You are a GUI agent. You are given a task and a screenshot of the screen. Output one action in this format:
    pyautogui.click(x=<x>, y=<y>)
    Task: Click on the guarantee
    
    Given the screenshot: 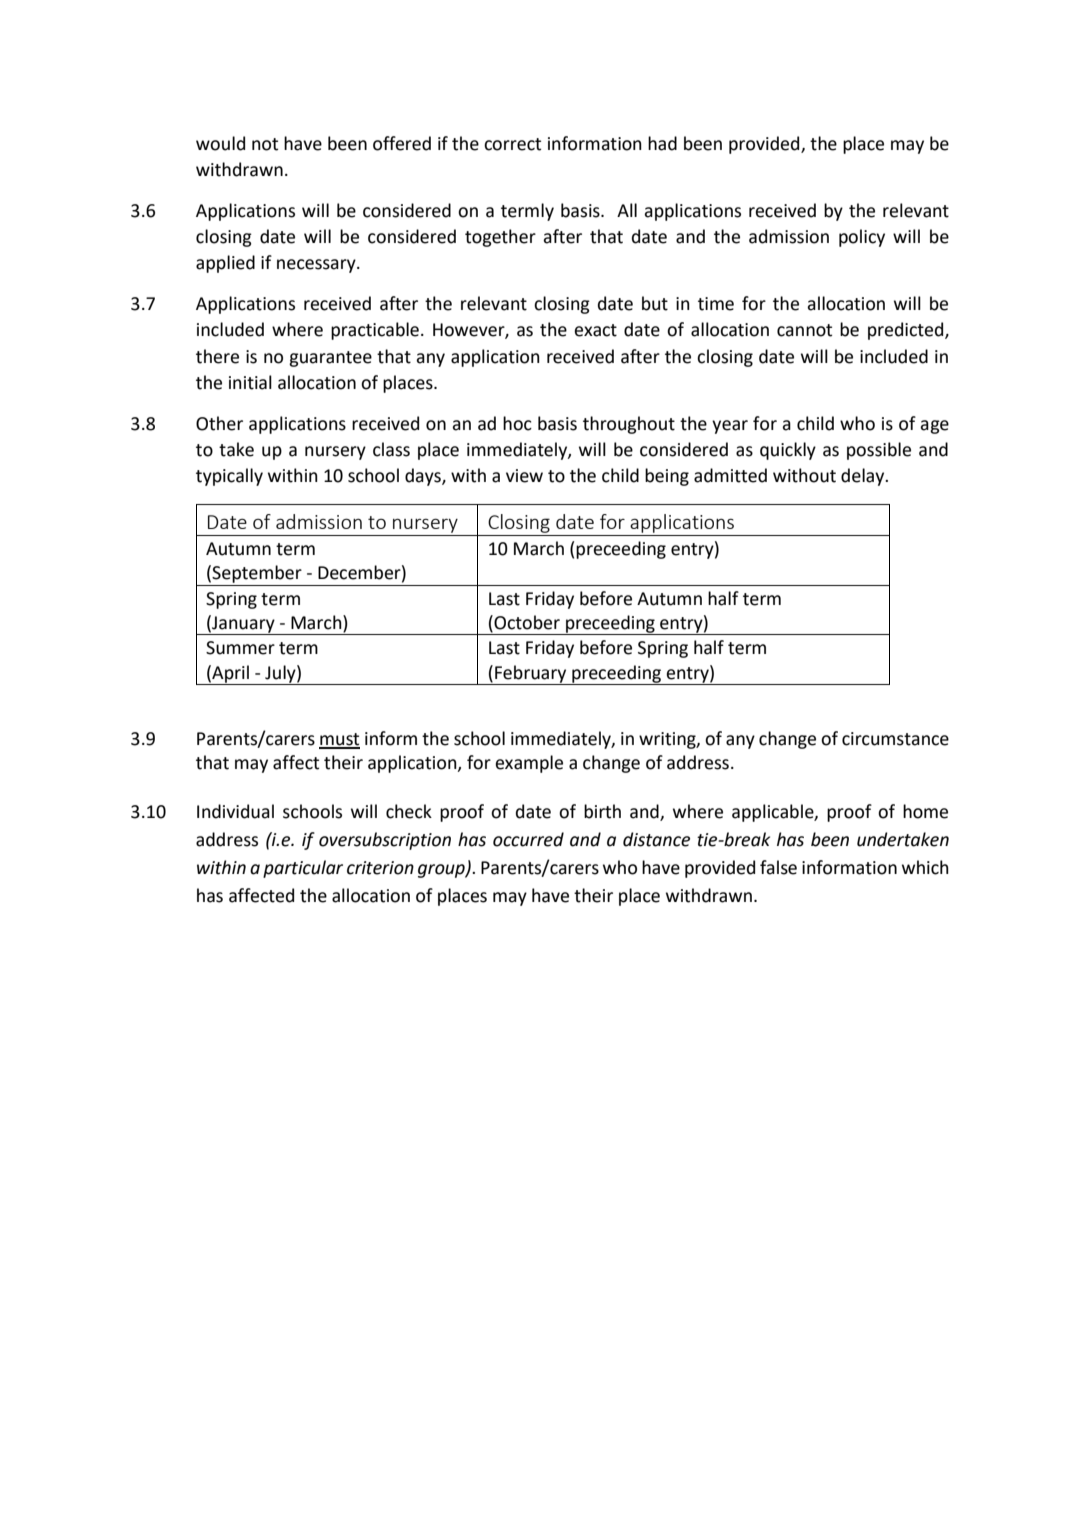 What is the action you would take?
    pyautogui.click(x=330, y=359)
